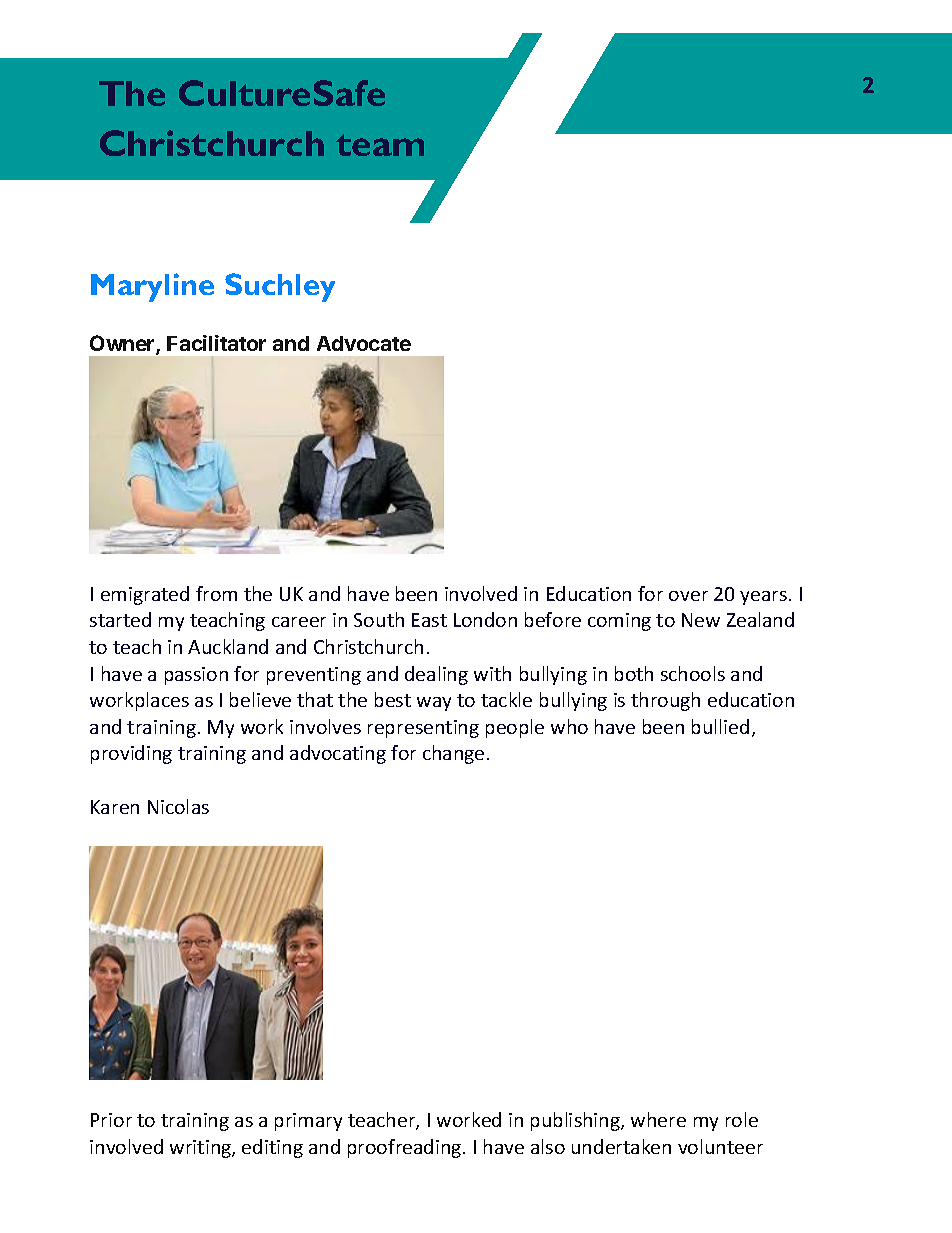  What do you see at coordinates (228, 646) in the screenshot?
I see `Auckland` at bounding box center [228, 646].
